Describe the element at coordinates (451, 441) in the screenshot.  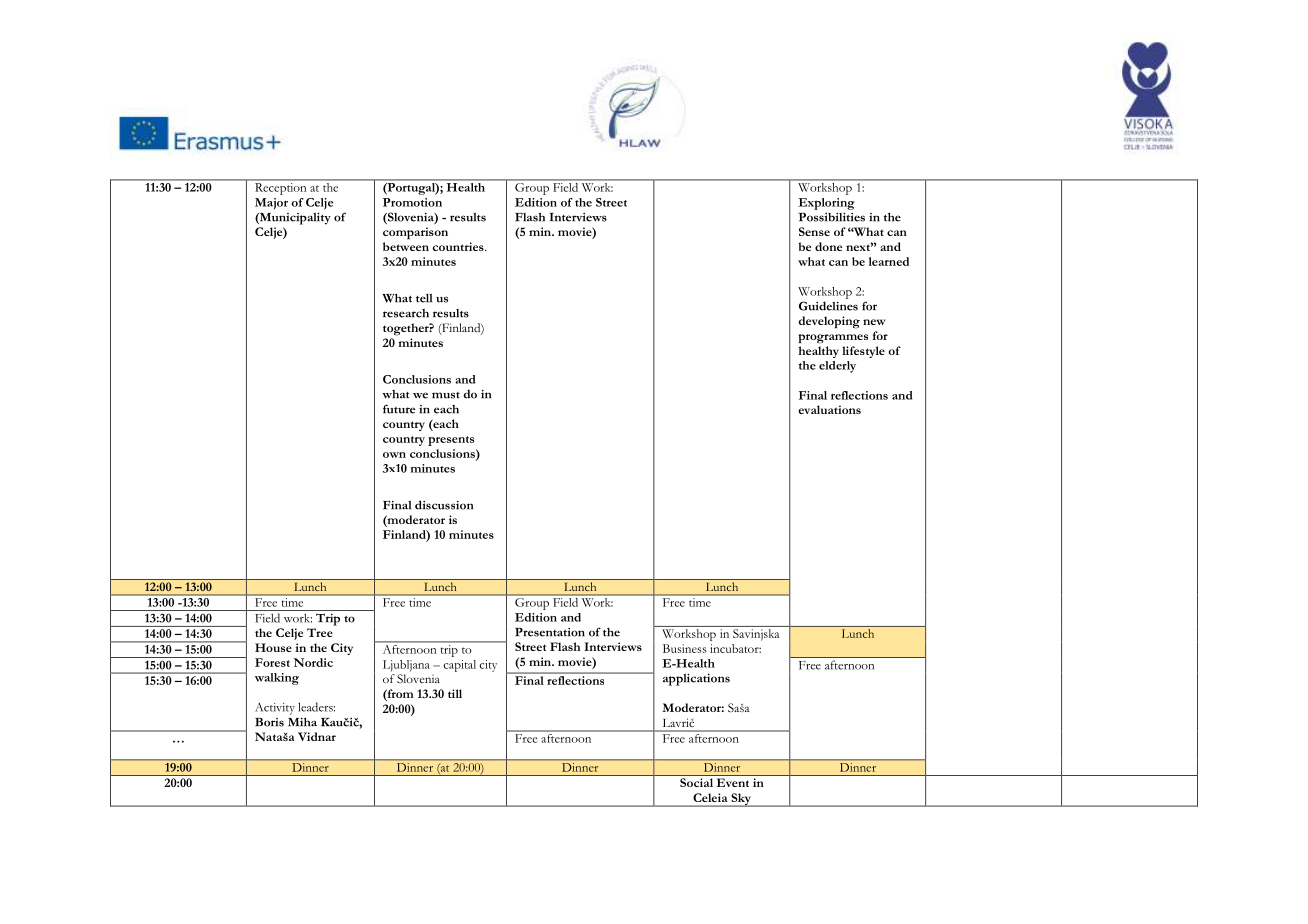
I see `presents` at that location.
